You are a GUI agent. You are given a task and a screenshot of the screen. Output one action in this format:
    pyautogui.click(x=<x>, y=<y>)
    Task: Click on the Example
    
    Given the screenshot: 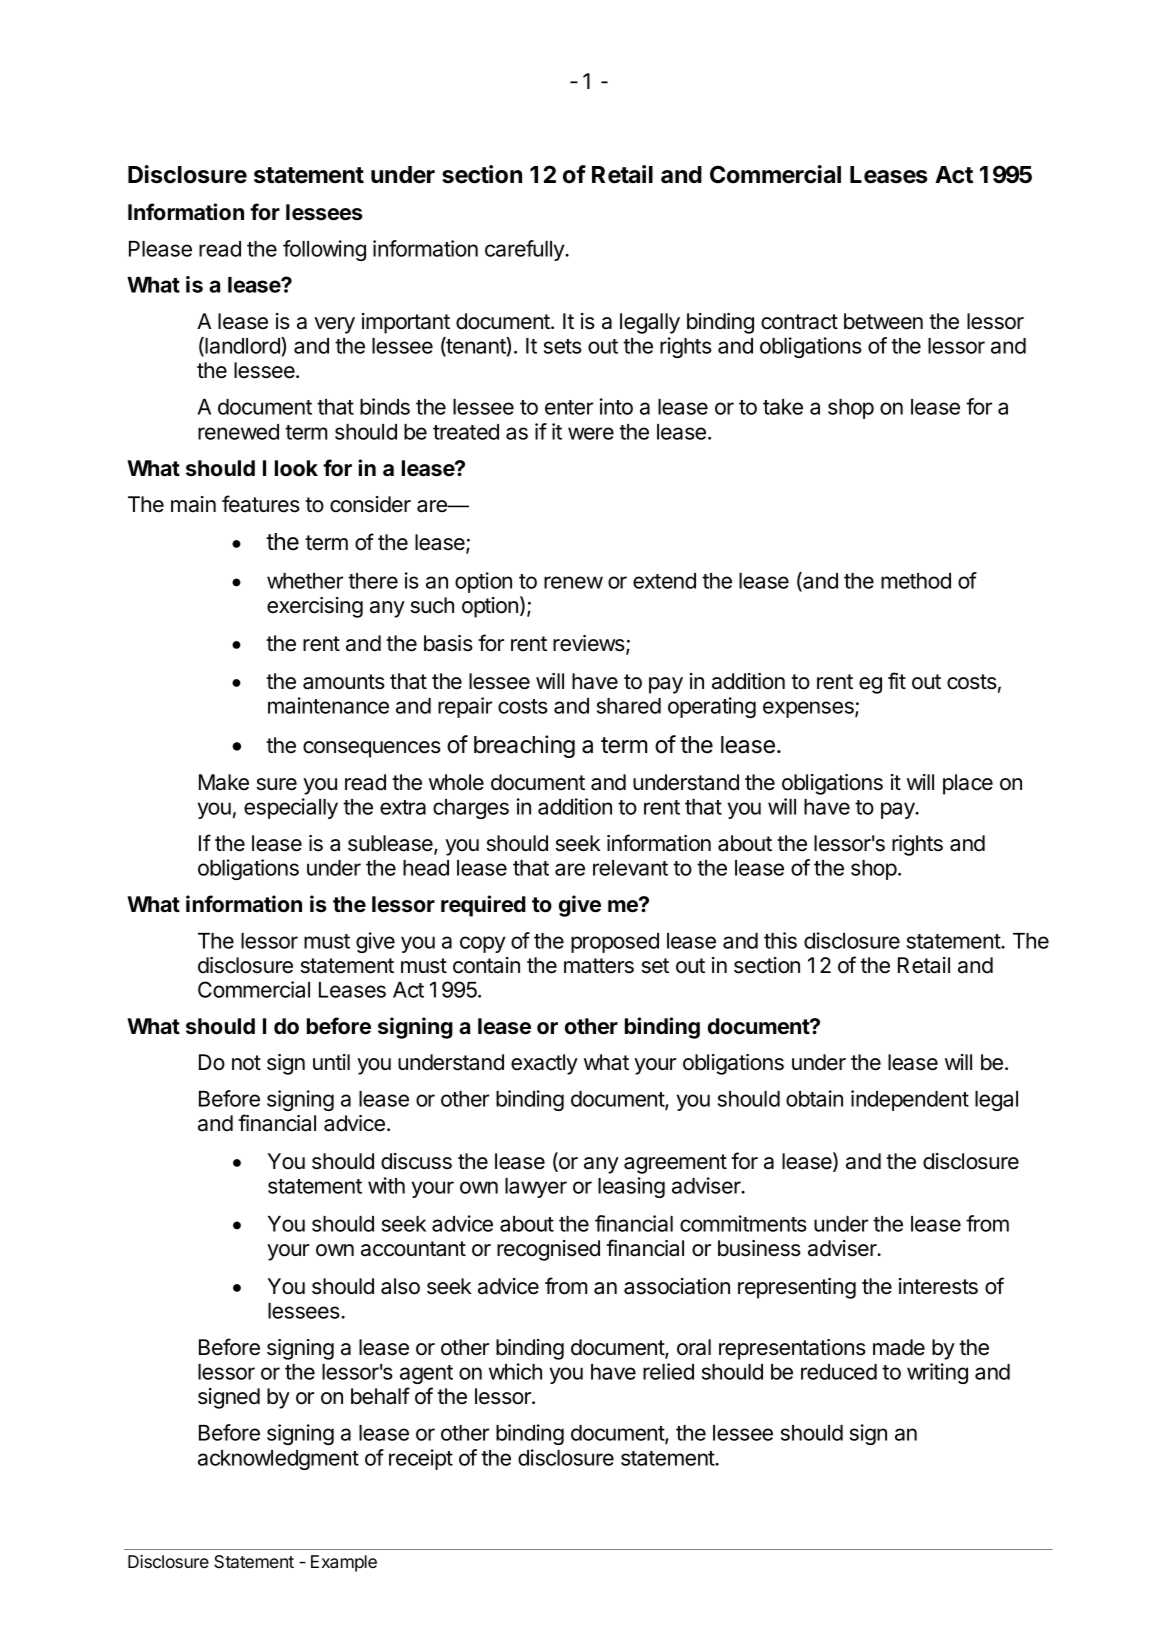 What is the action you would take?
    pyautogui.click(x=344, y=1563)
